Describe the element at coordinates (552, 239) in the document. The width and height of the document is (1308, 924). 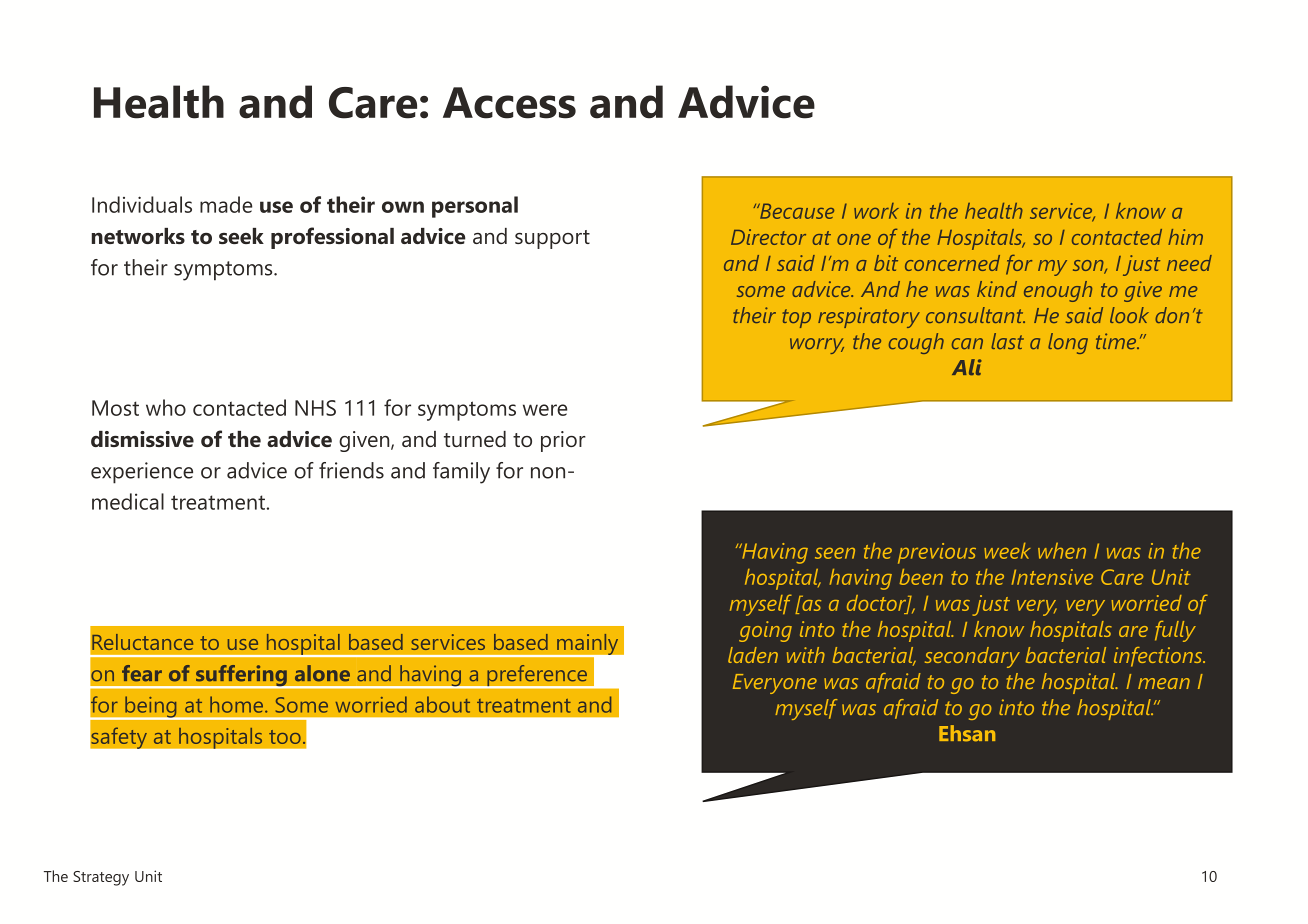
I see `support` at that location.
